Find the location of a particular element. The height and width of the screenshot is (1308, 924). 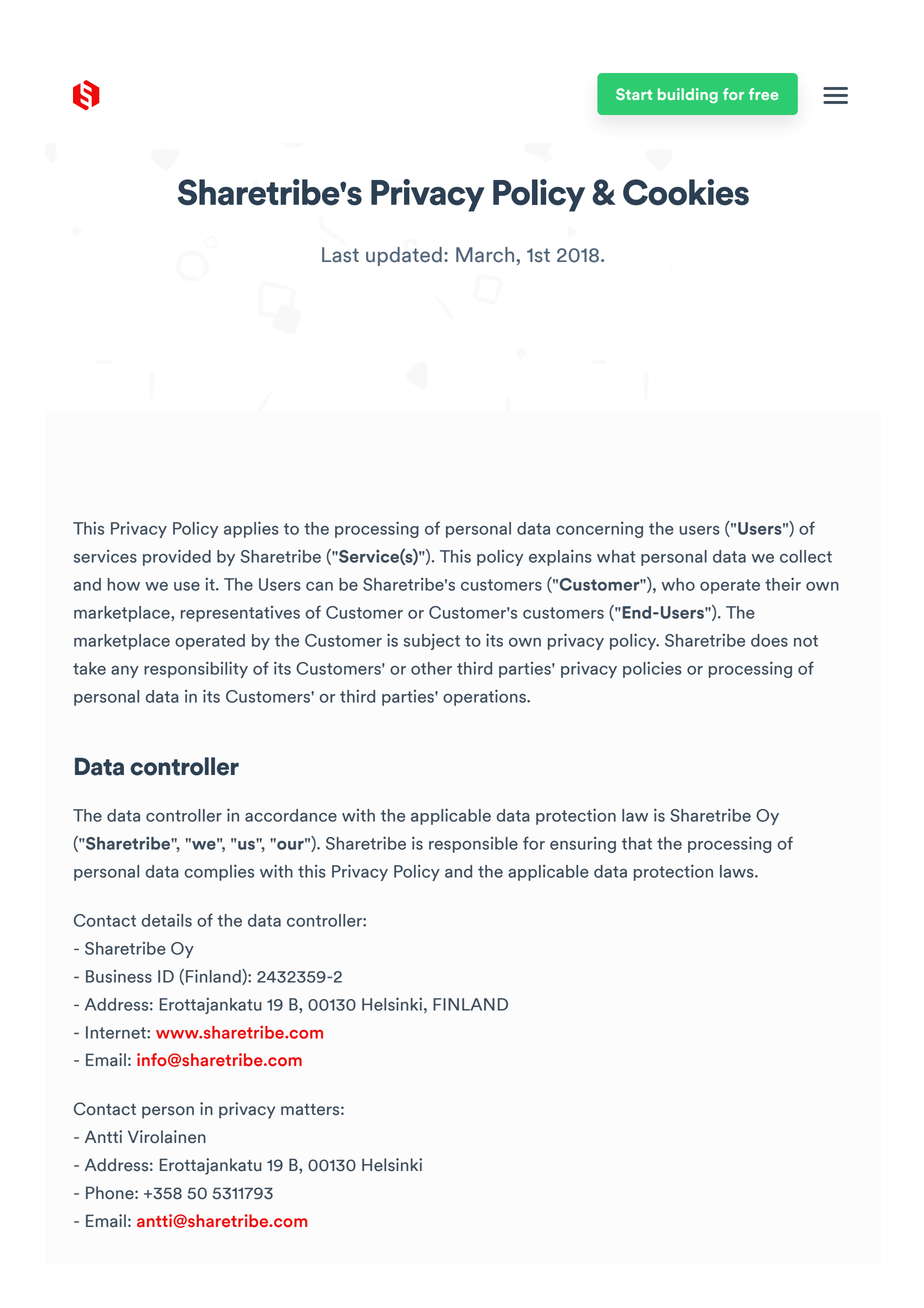

laws is located at coordinates (738, 871).
